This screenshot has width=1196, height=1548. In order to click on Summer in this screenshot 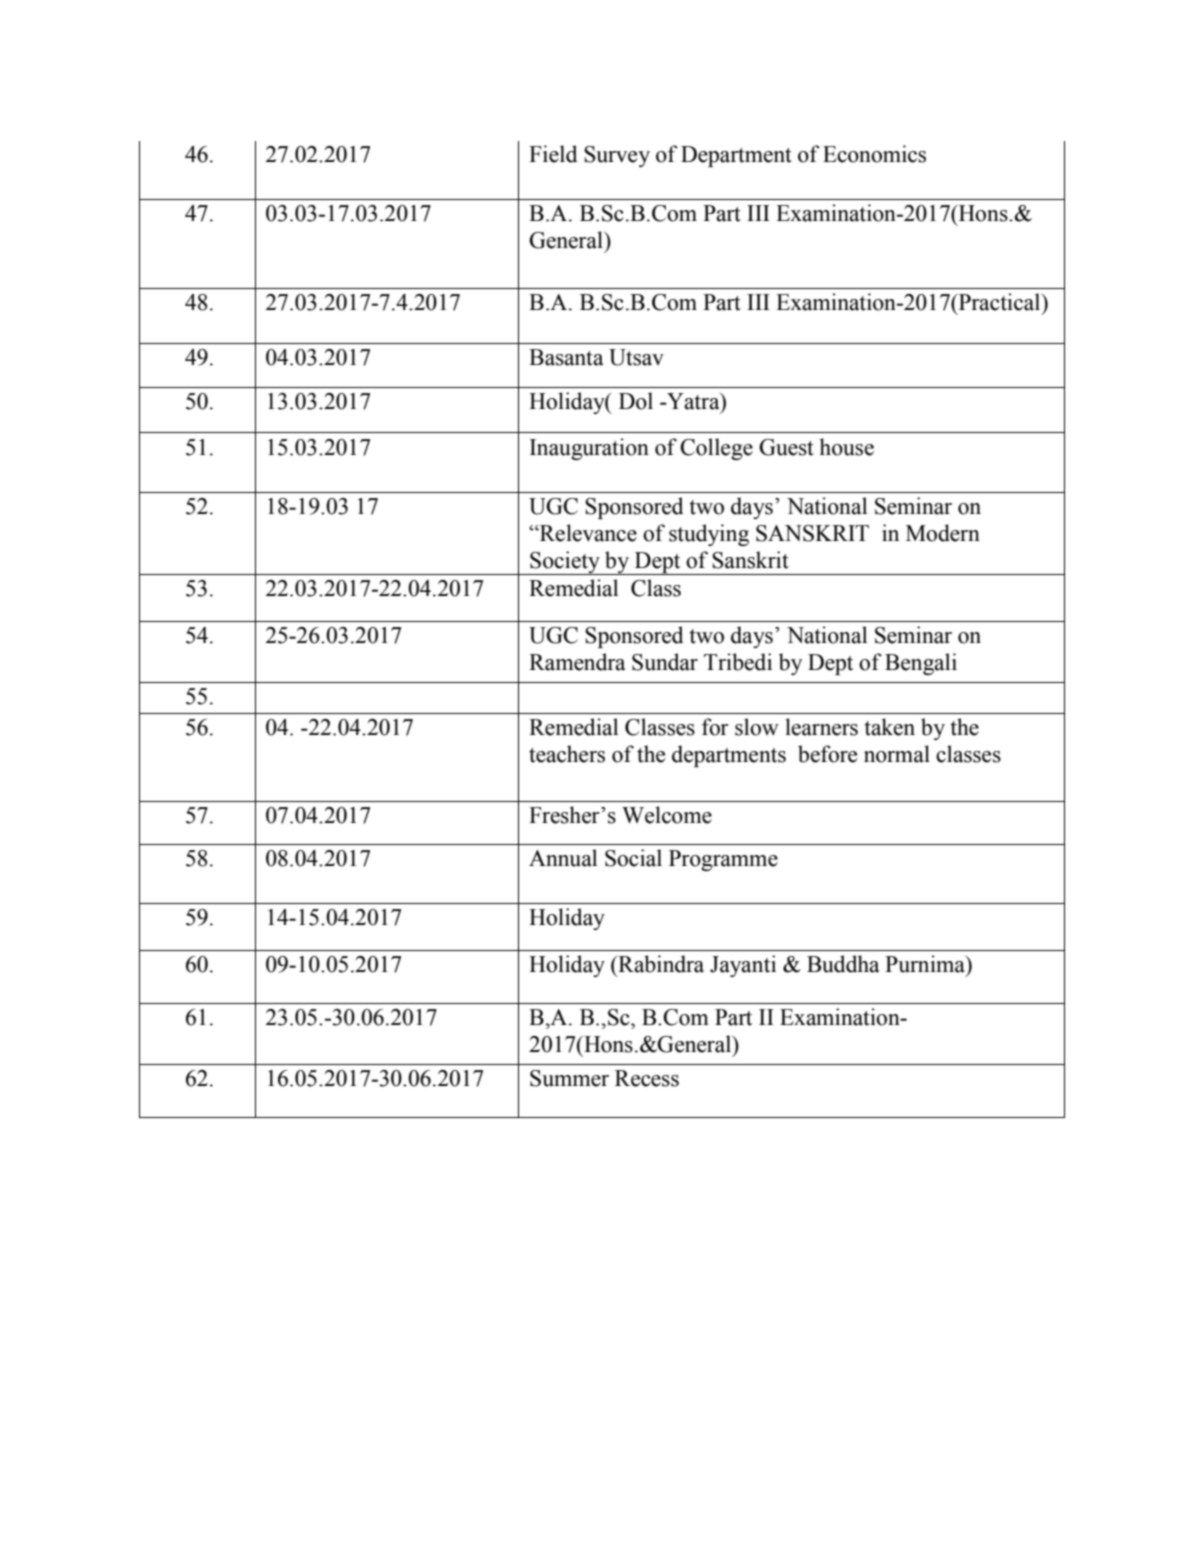, I will do `click(569, 1078)`.
